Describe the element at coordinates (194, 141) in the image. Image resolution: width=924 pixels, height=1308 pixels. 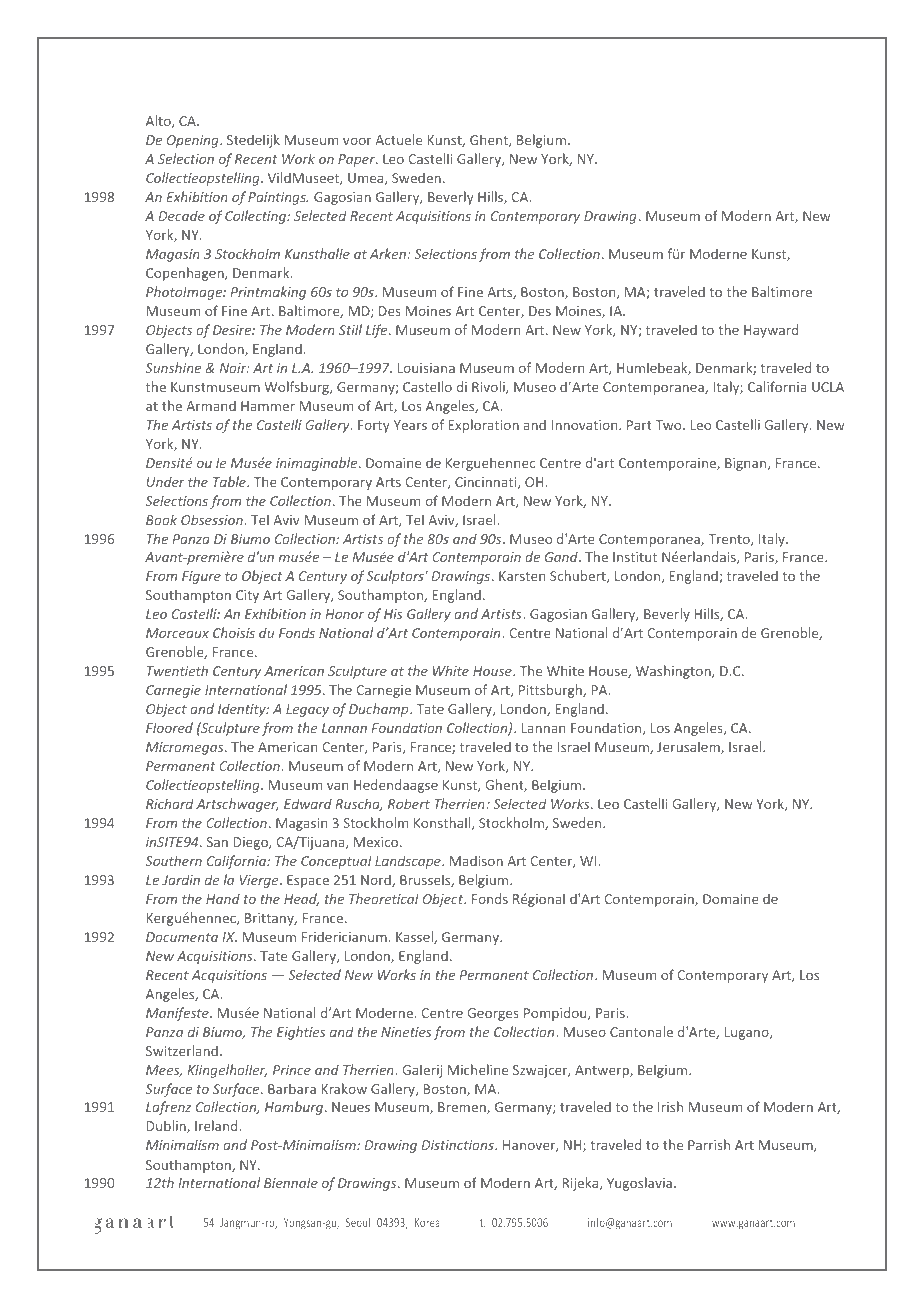
I see `Opening` at that location.
